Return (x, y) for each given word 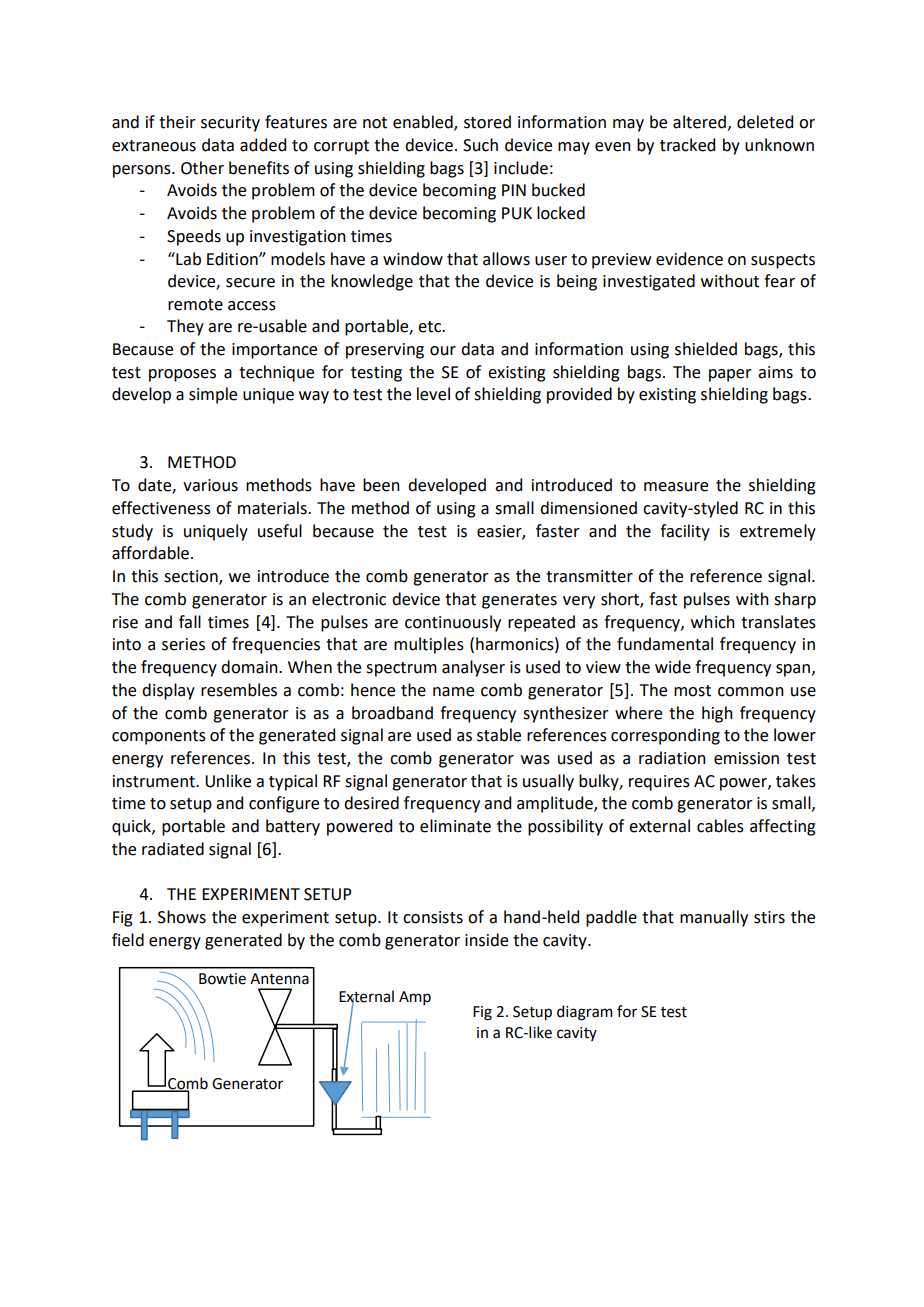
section (192, 577)
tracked (687, 145)
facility (685, 532)
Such (480, 145)
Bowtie (222, 979)
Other (202, 168)
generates (519, 601)
